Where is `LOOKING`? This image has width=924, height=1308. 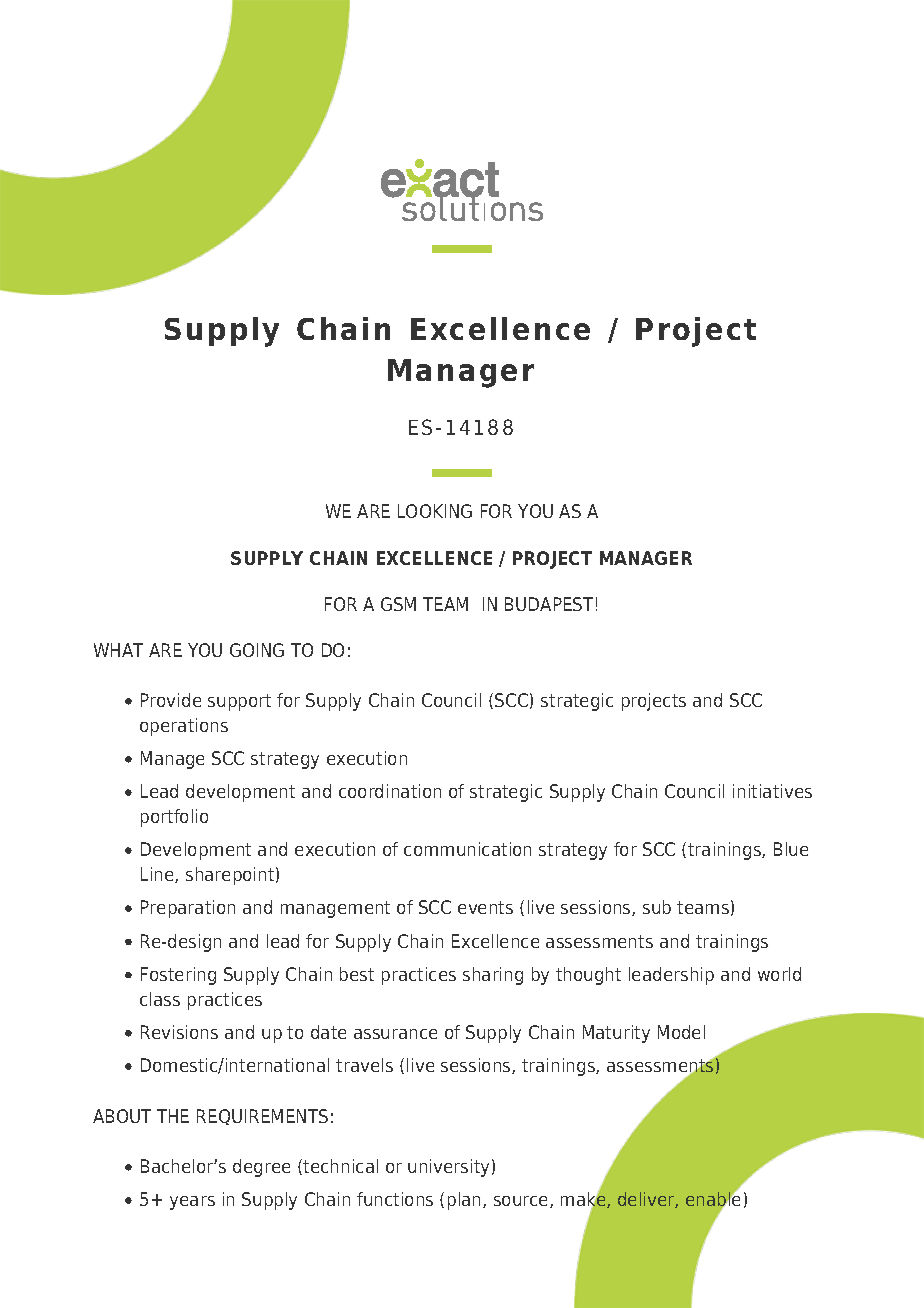
LOOKING is located at coordinates (435, 511).
